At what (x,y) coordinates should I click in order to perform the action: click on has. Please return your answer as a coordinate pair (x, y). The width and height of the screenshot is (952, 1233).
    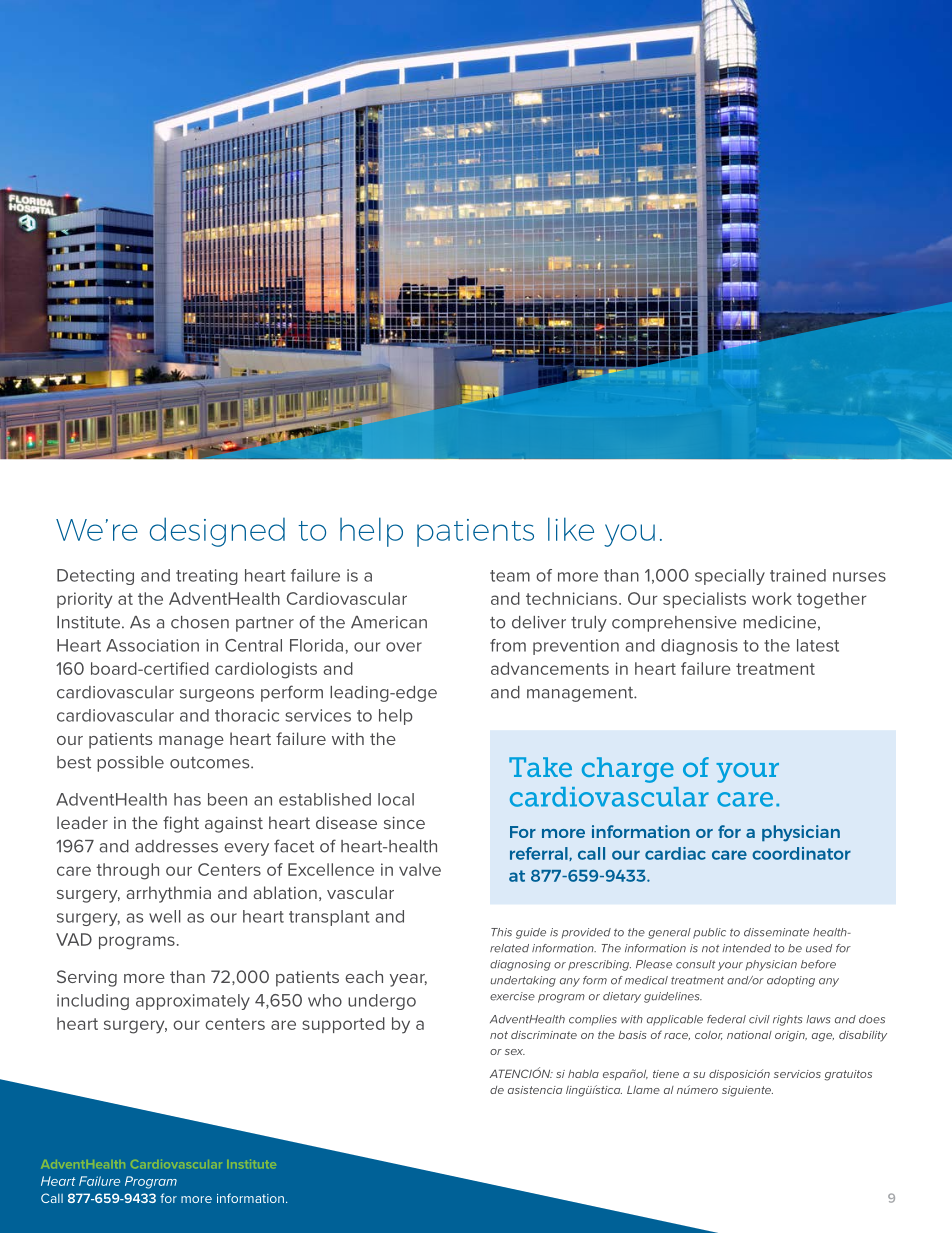
    Looking at the image, I should click on (187, 799).
